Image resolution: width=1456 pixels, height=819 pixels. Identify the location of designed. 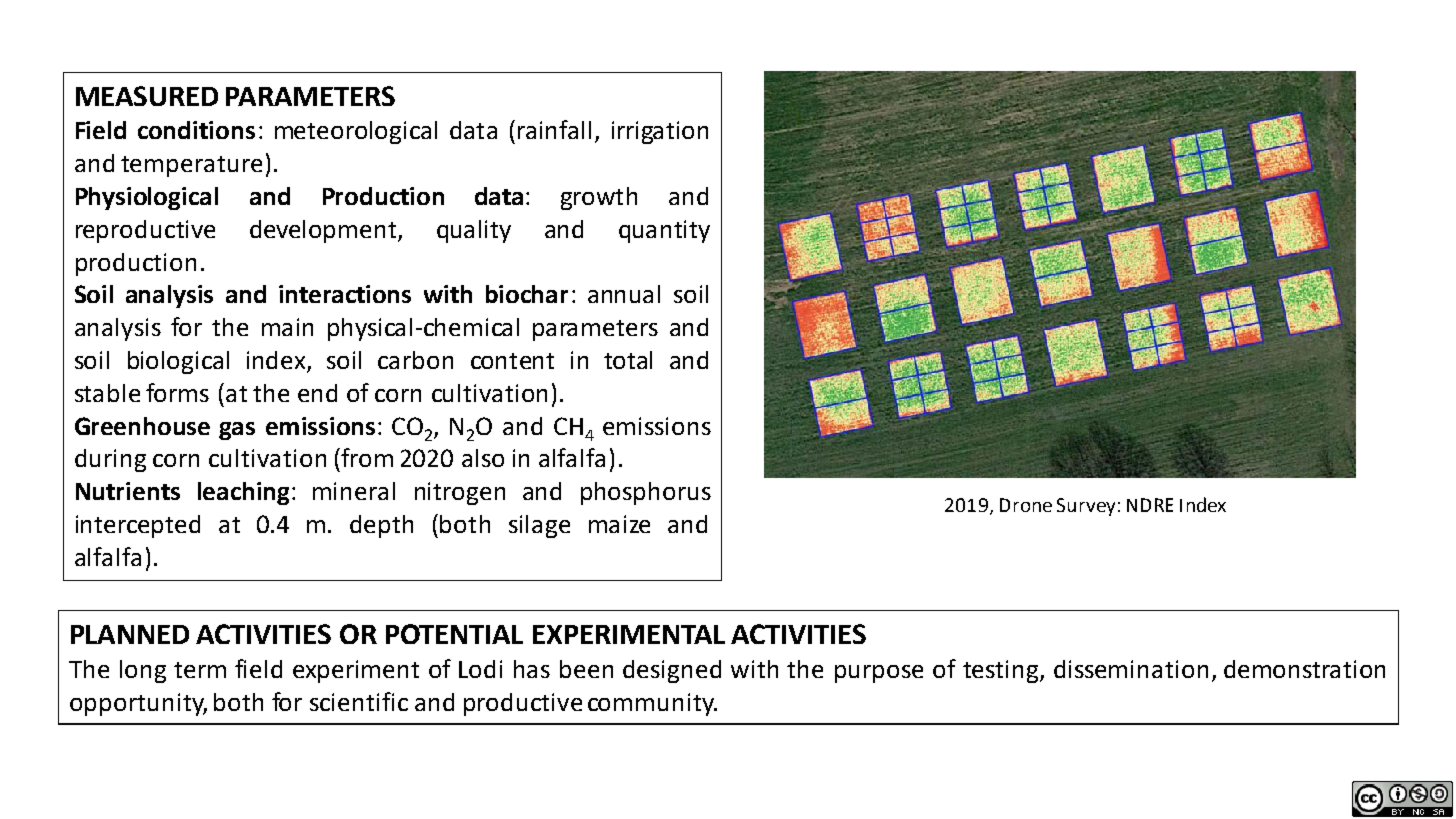
(672, 671).
